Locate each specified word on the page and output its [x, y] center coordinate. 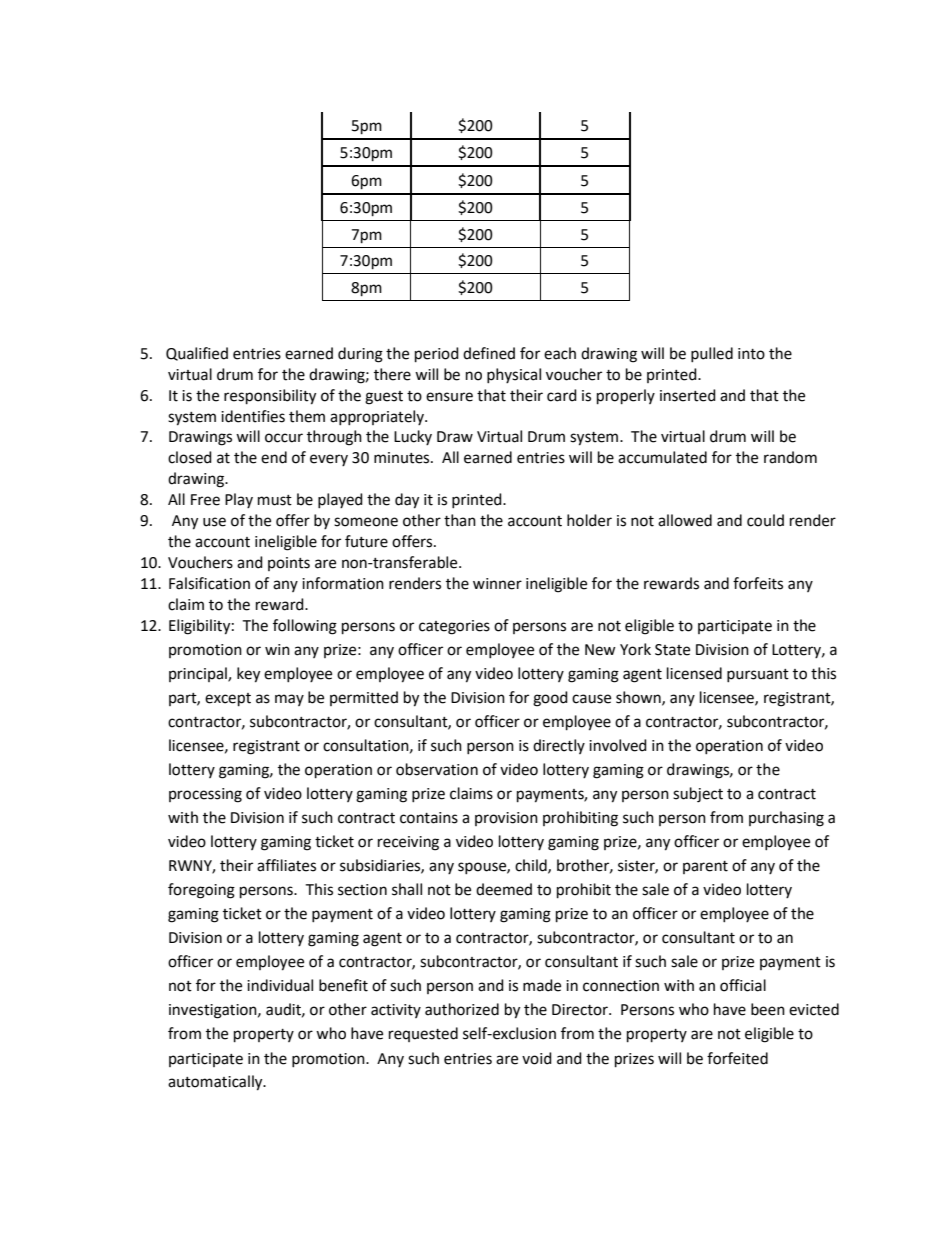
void [537, 1058]
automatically [216, 1083]
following [305, 627]
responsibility [270, 397]
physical [514, 375]
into [751, 354]
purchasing [786, 819]
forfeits [758, 583]
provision [506, 819]
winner [497, 584]
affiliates [286, 865]
